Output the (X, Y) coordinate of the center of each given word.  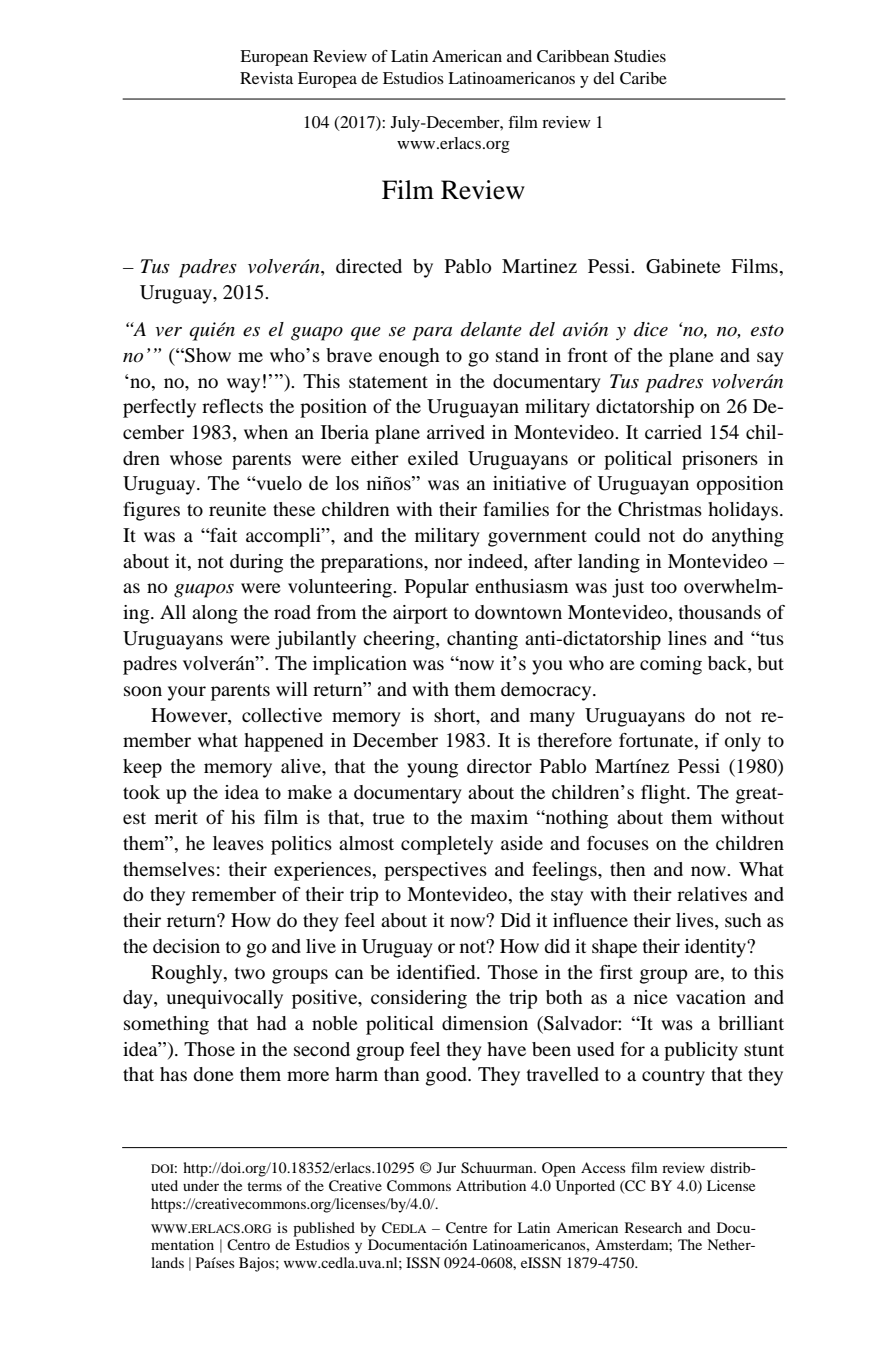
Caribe (643, 78)
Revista (266, 78)
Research (653, 1227)
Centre (466, 1228)
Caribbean (573, 56)
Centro (248, 1245)
